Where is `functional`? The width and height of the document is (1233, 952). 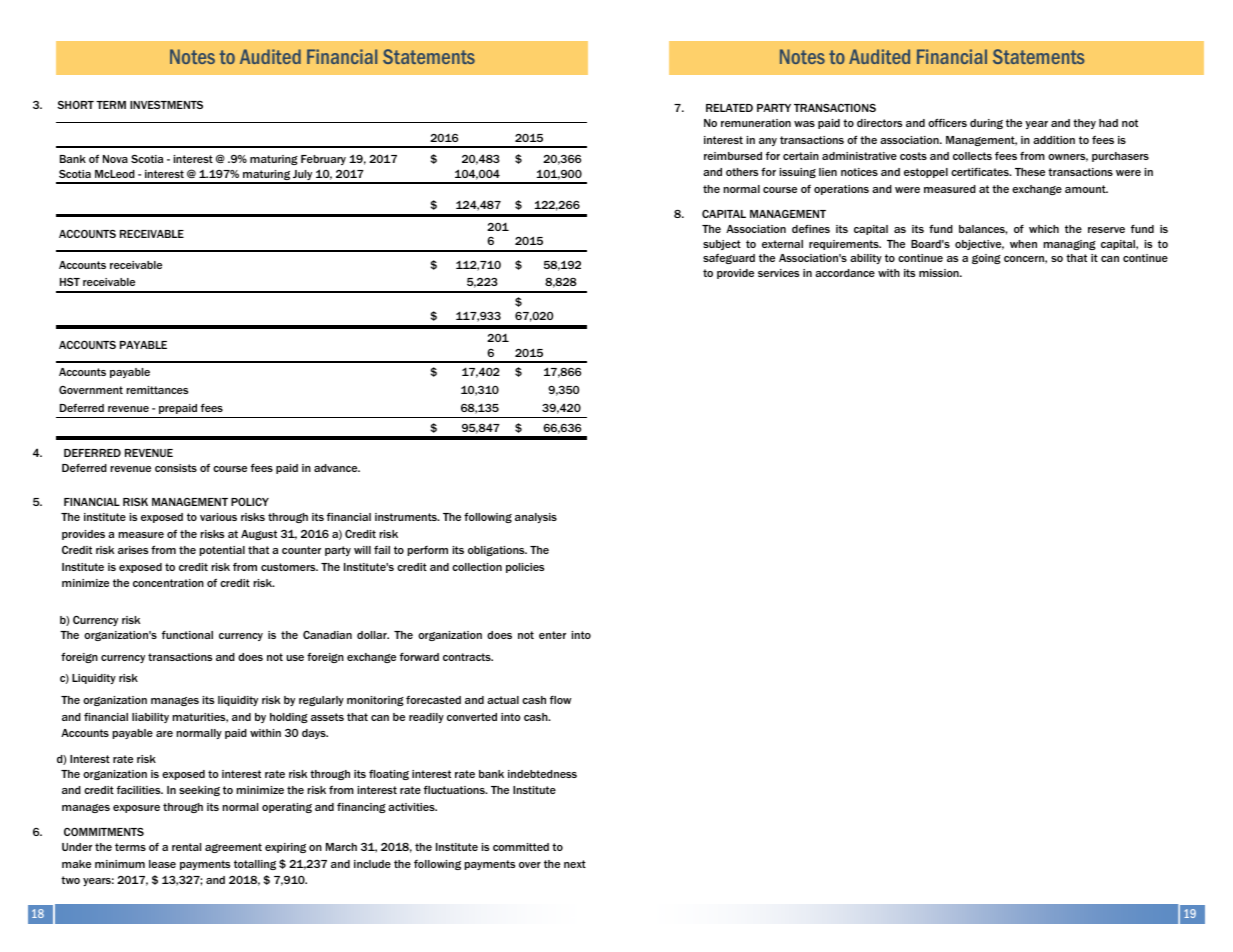 functional is located at coordinates (187, 635).
